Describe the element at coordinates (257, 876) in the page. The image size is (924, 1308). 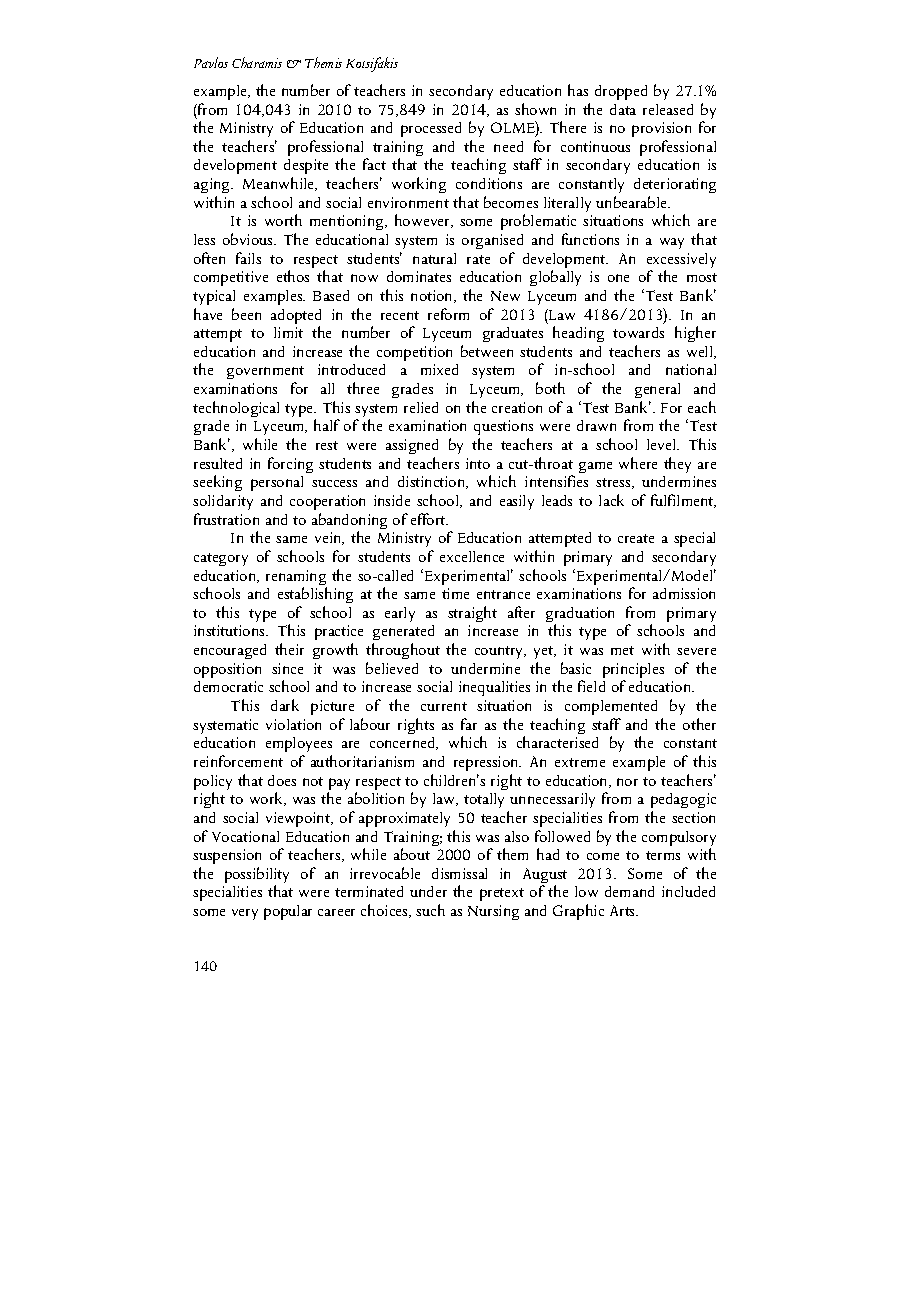
I see `possibility` at that location.
